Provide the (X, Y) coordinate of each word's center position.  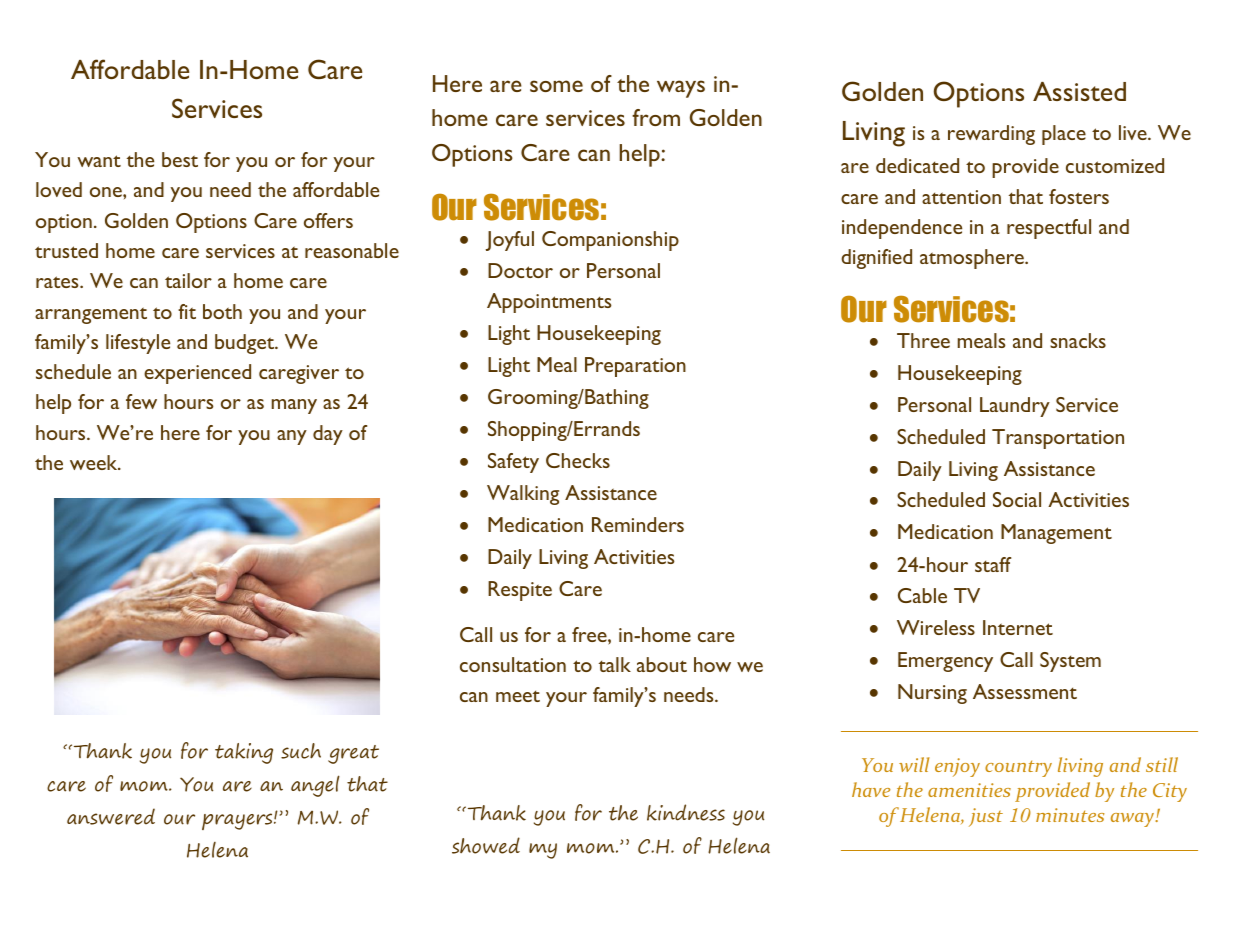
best (180, 159)
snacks (1078, 340)
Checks (578, 460)
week (95, 462)
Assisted (1079, 91)
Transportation (1058, 439)
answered (111, 816)
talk (615, 664)
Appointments (549, 303)
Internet (1018, 627)
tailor (188, 280)
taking (244, 753)
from (656, 117)
